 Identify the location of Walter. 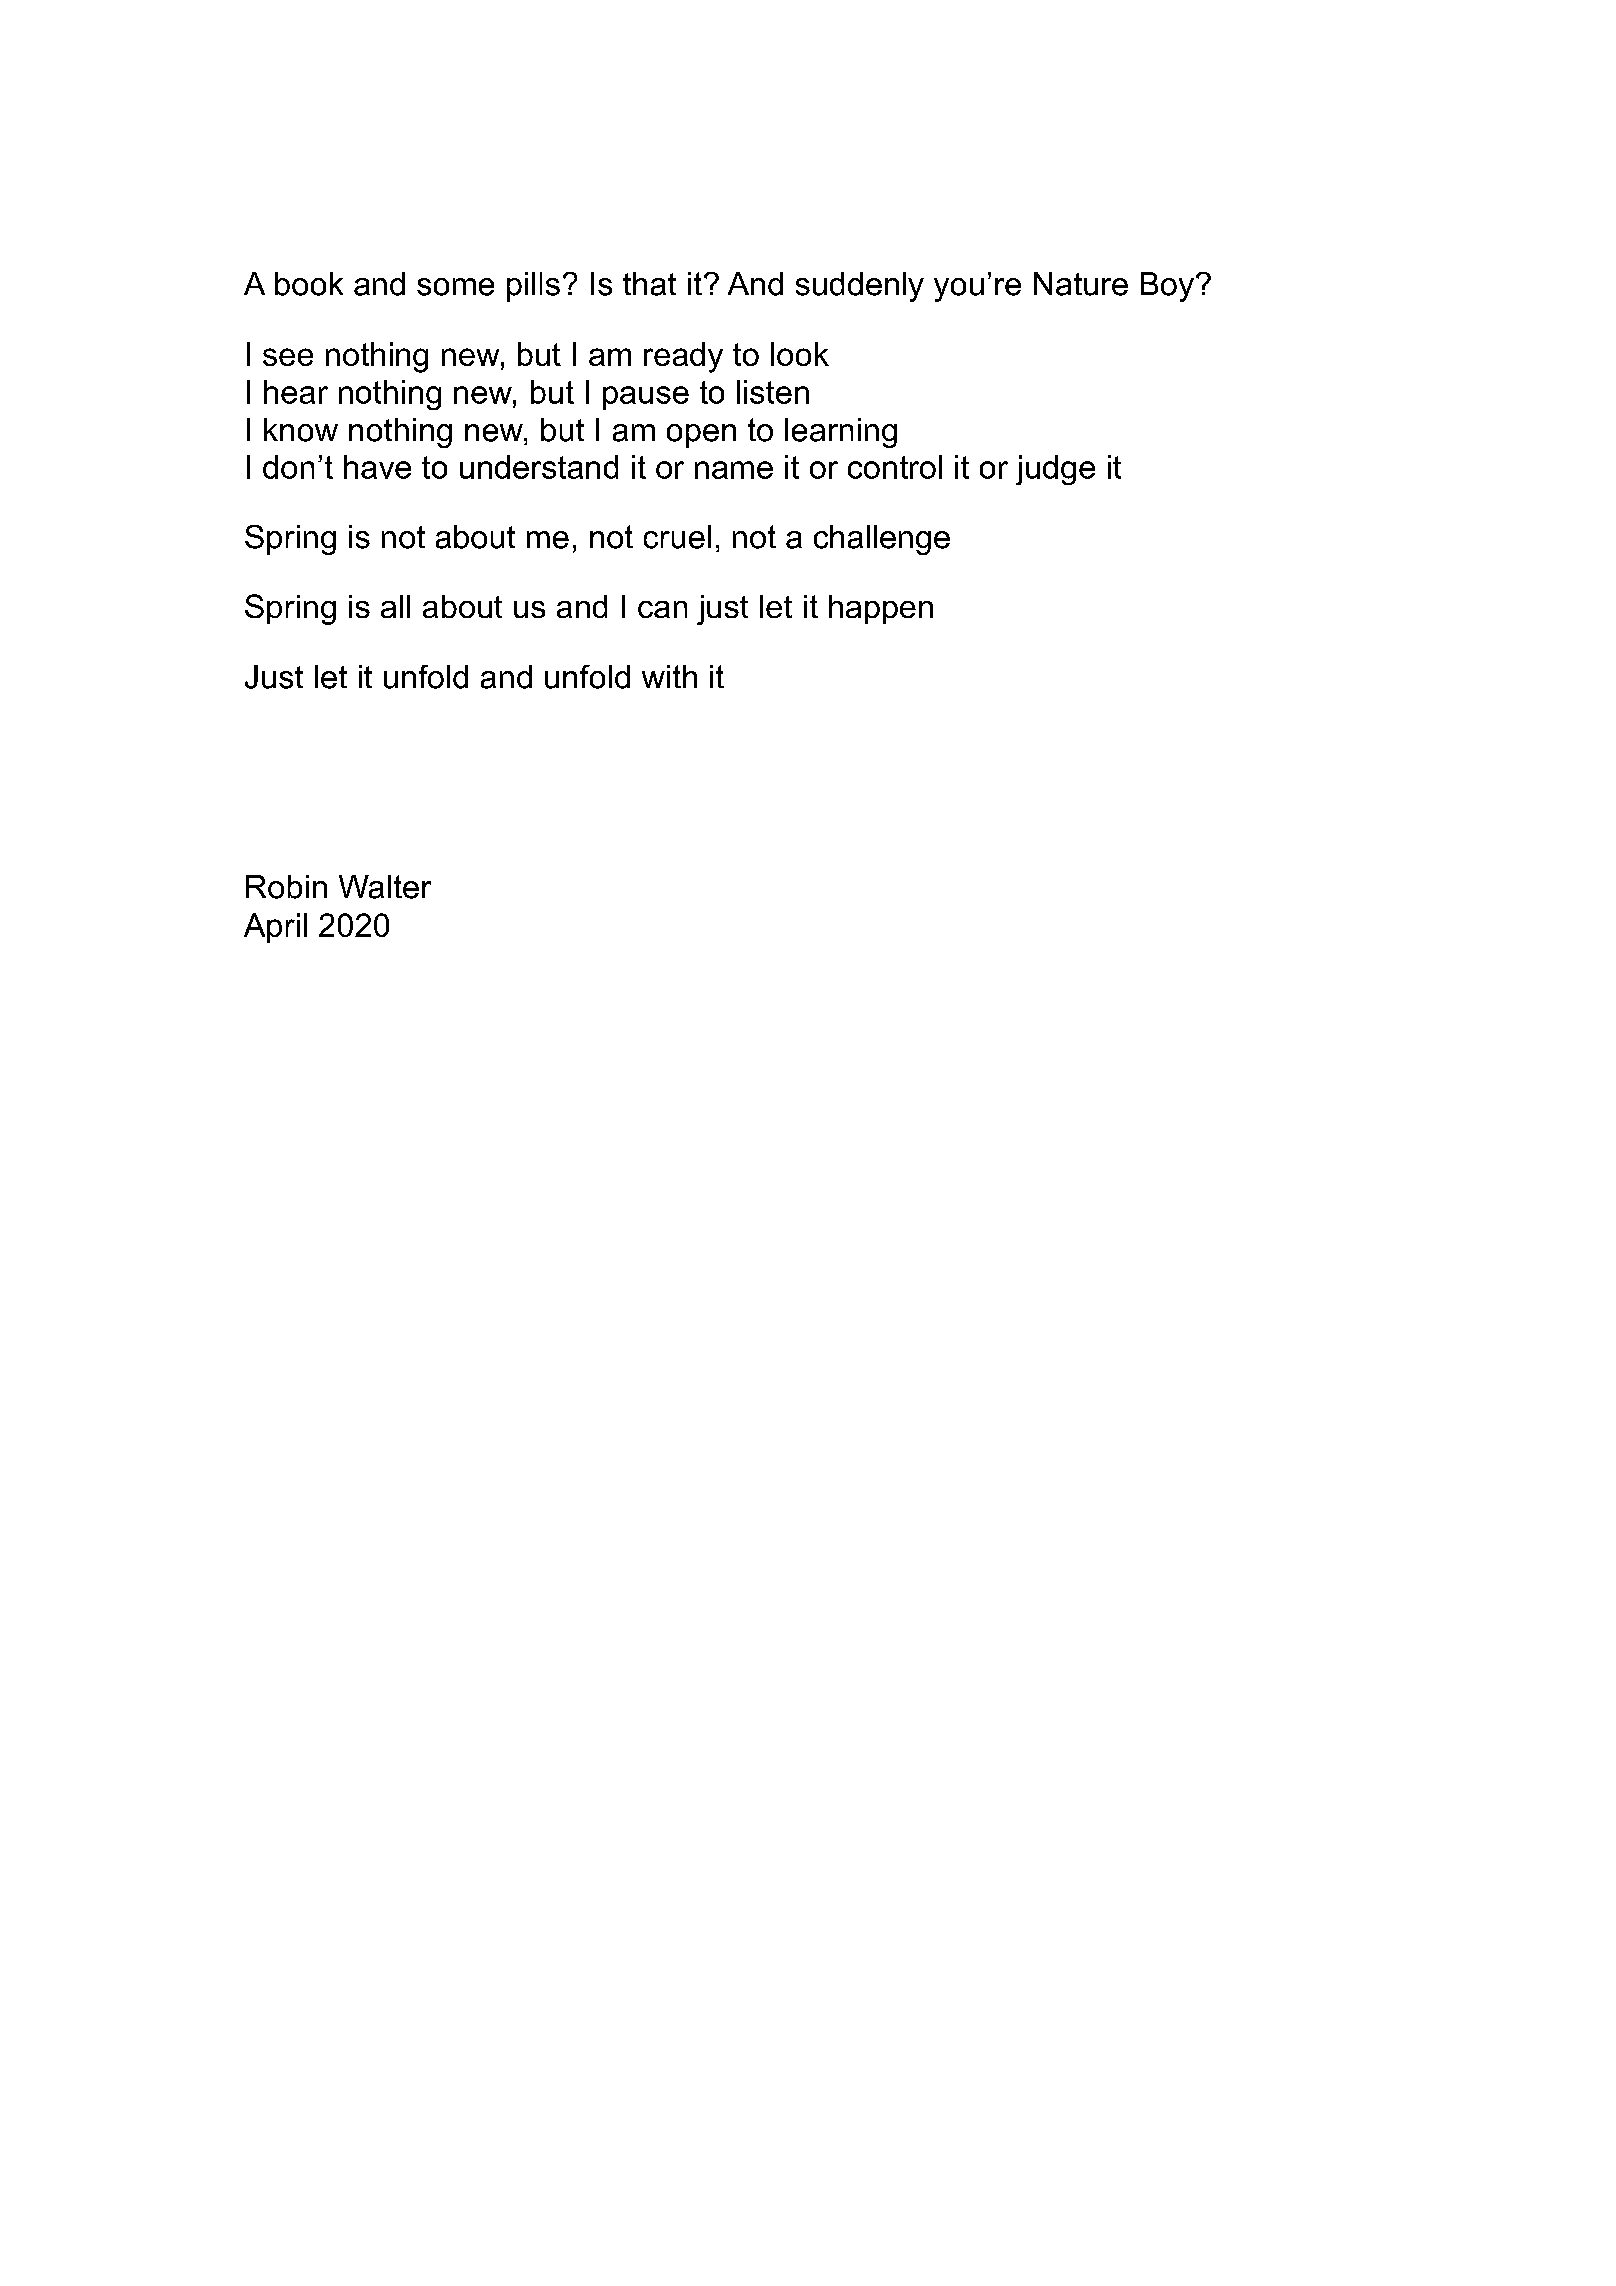
(385, 887).
